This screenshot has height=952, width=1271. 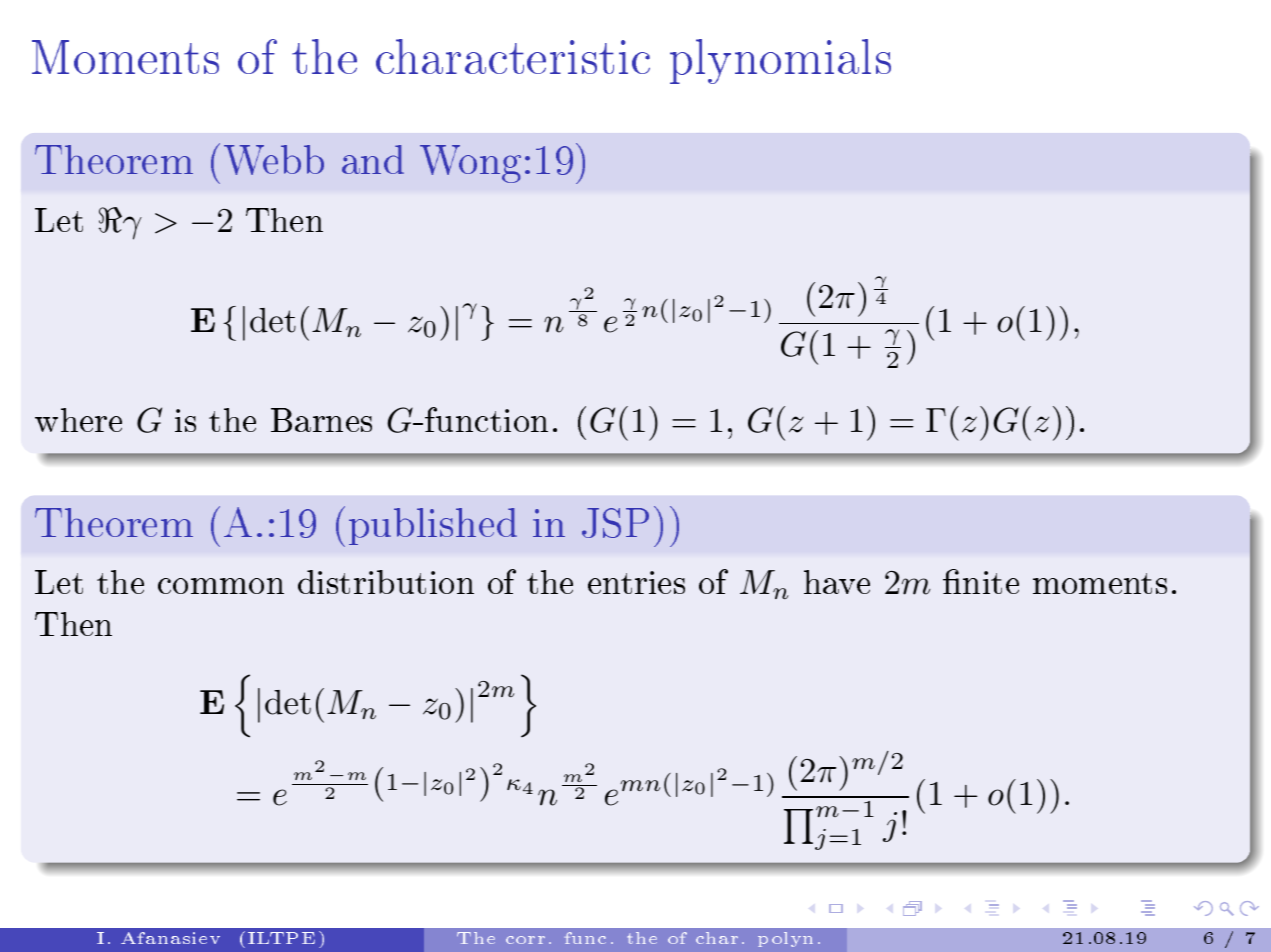 I want to click on JSP, so click(x=615, y=523).
